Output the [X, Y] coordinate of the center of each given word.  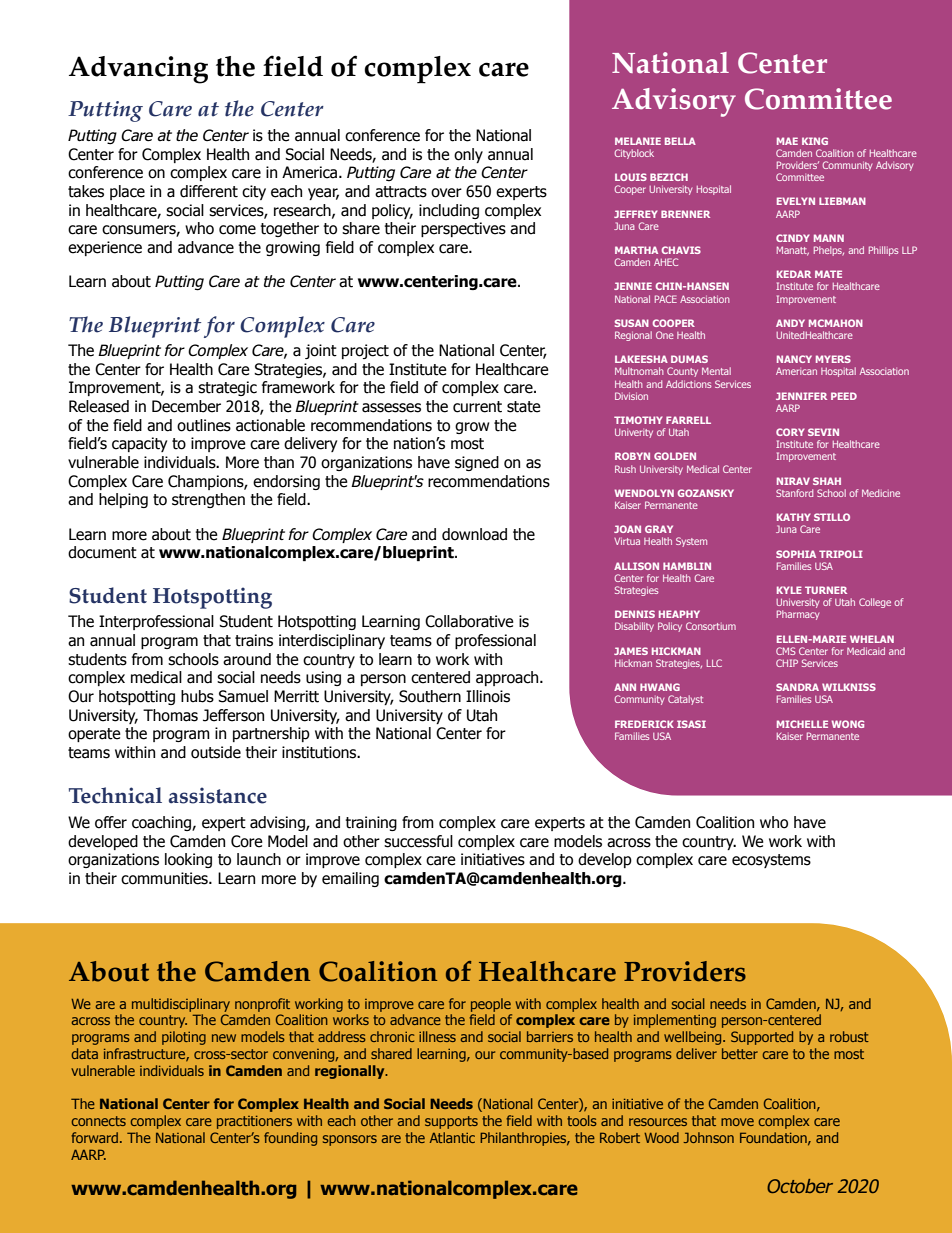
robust [849, 1036]
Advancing [138, 70]
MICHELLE [802, 724]
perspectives [463, 229]
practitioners [254, 1122]
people [491, 1005]
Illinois [488, 696]
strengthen [208, 500]
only [468, 155]
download [474, 534]
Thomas [170, 715]
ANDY [790, 323]
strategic [227, 388]
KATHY [794, 517]
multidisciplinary [181, 1005]
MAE [787, 141]
